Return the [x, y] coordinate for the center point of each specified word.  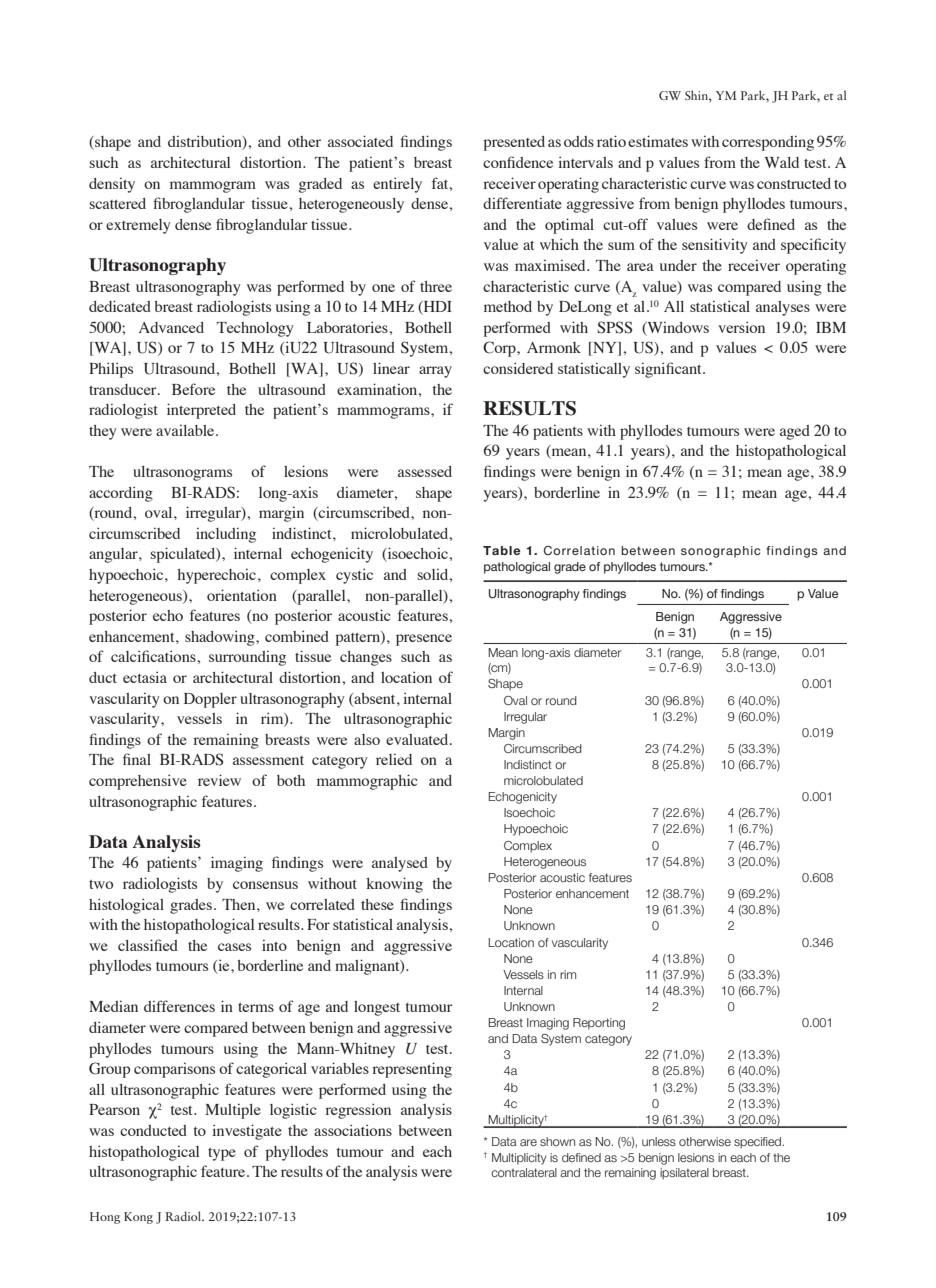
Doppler [210, 700]
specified [759, 1143]
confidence [518, 162]
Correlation [579, 550]
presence [424, 640]
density [112, 185]
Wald [782, 162]
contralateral [524, 1172]
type [222, 1154]
